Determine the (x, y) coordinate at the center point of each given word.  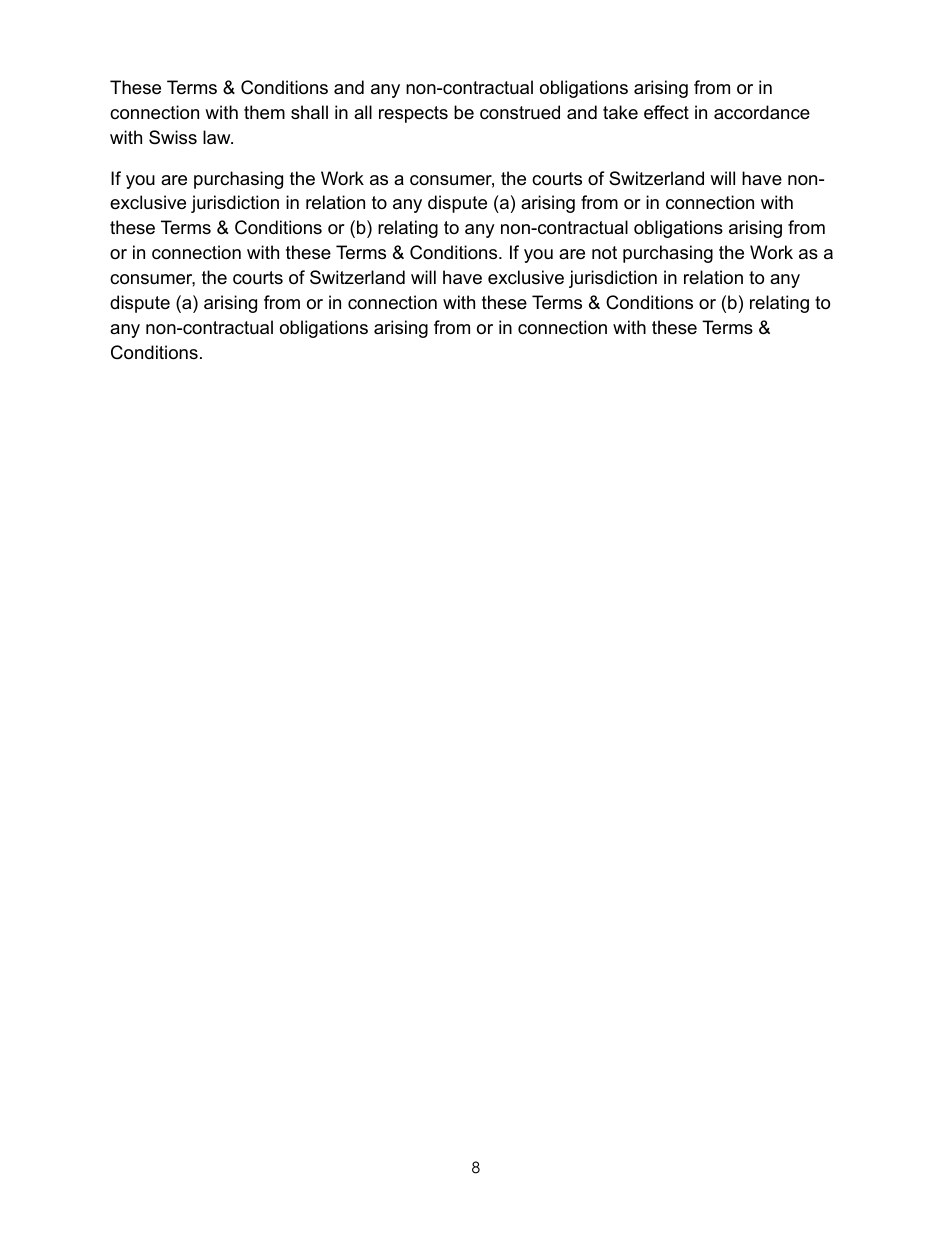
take (620, 112)
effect (666, 112)
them (264, 112)
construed (520, 112)
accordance (762, 112)
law (218, 137)
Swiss (173, 137)
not (604, 253)
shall (309, 112)
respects (413, 114)
